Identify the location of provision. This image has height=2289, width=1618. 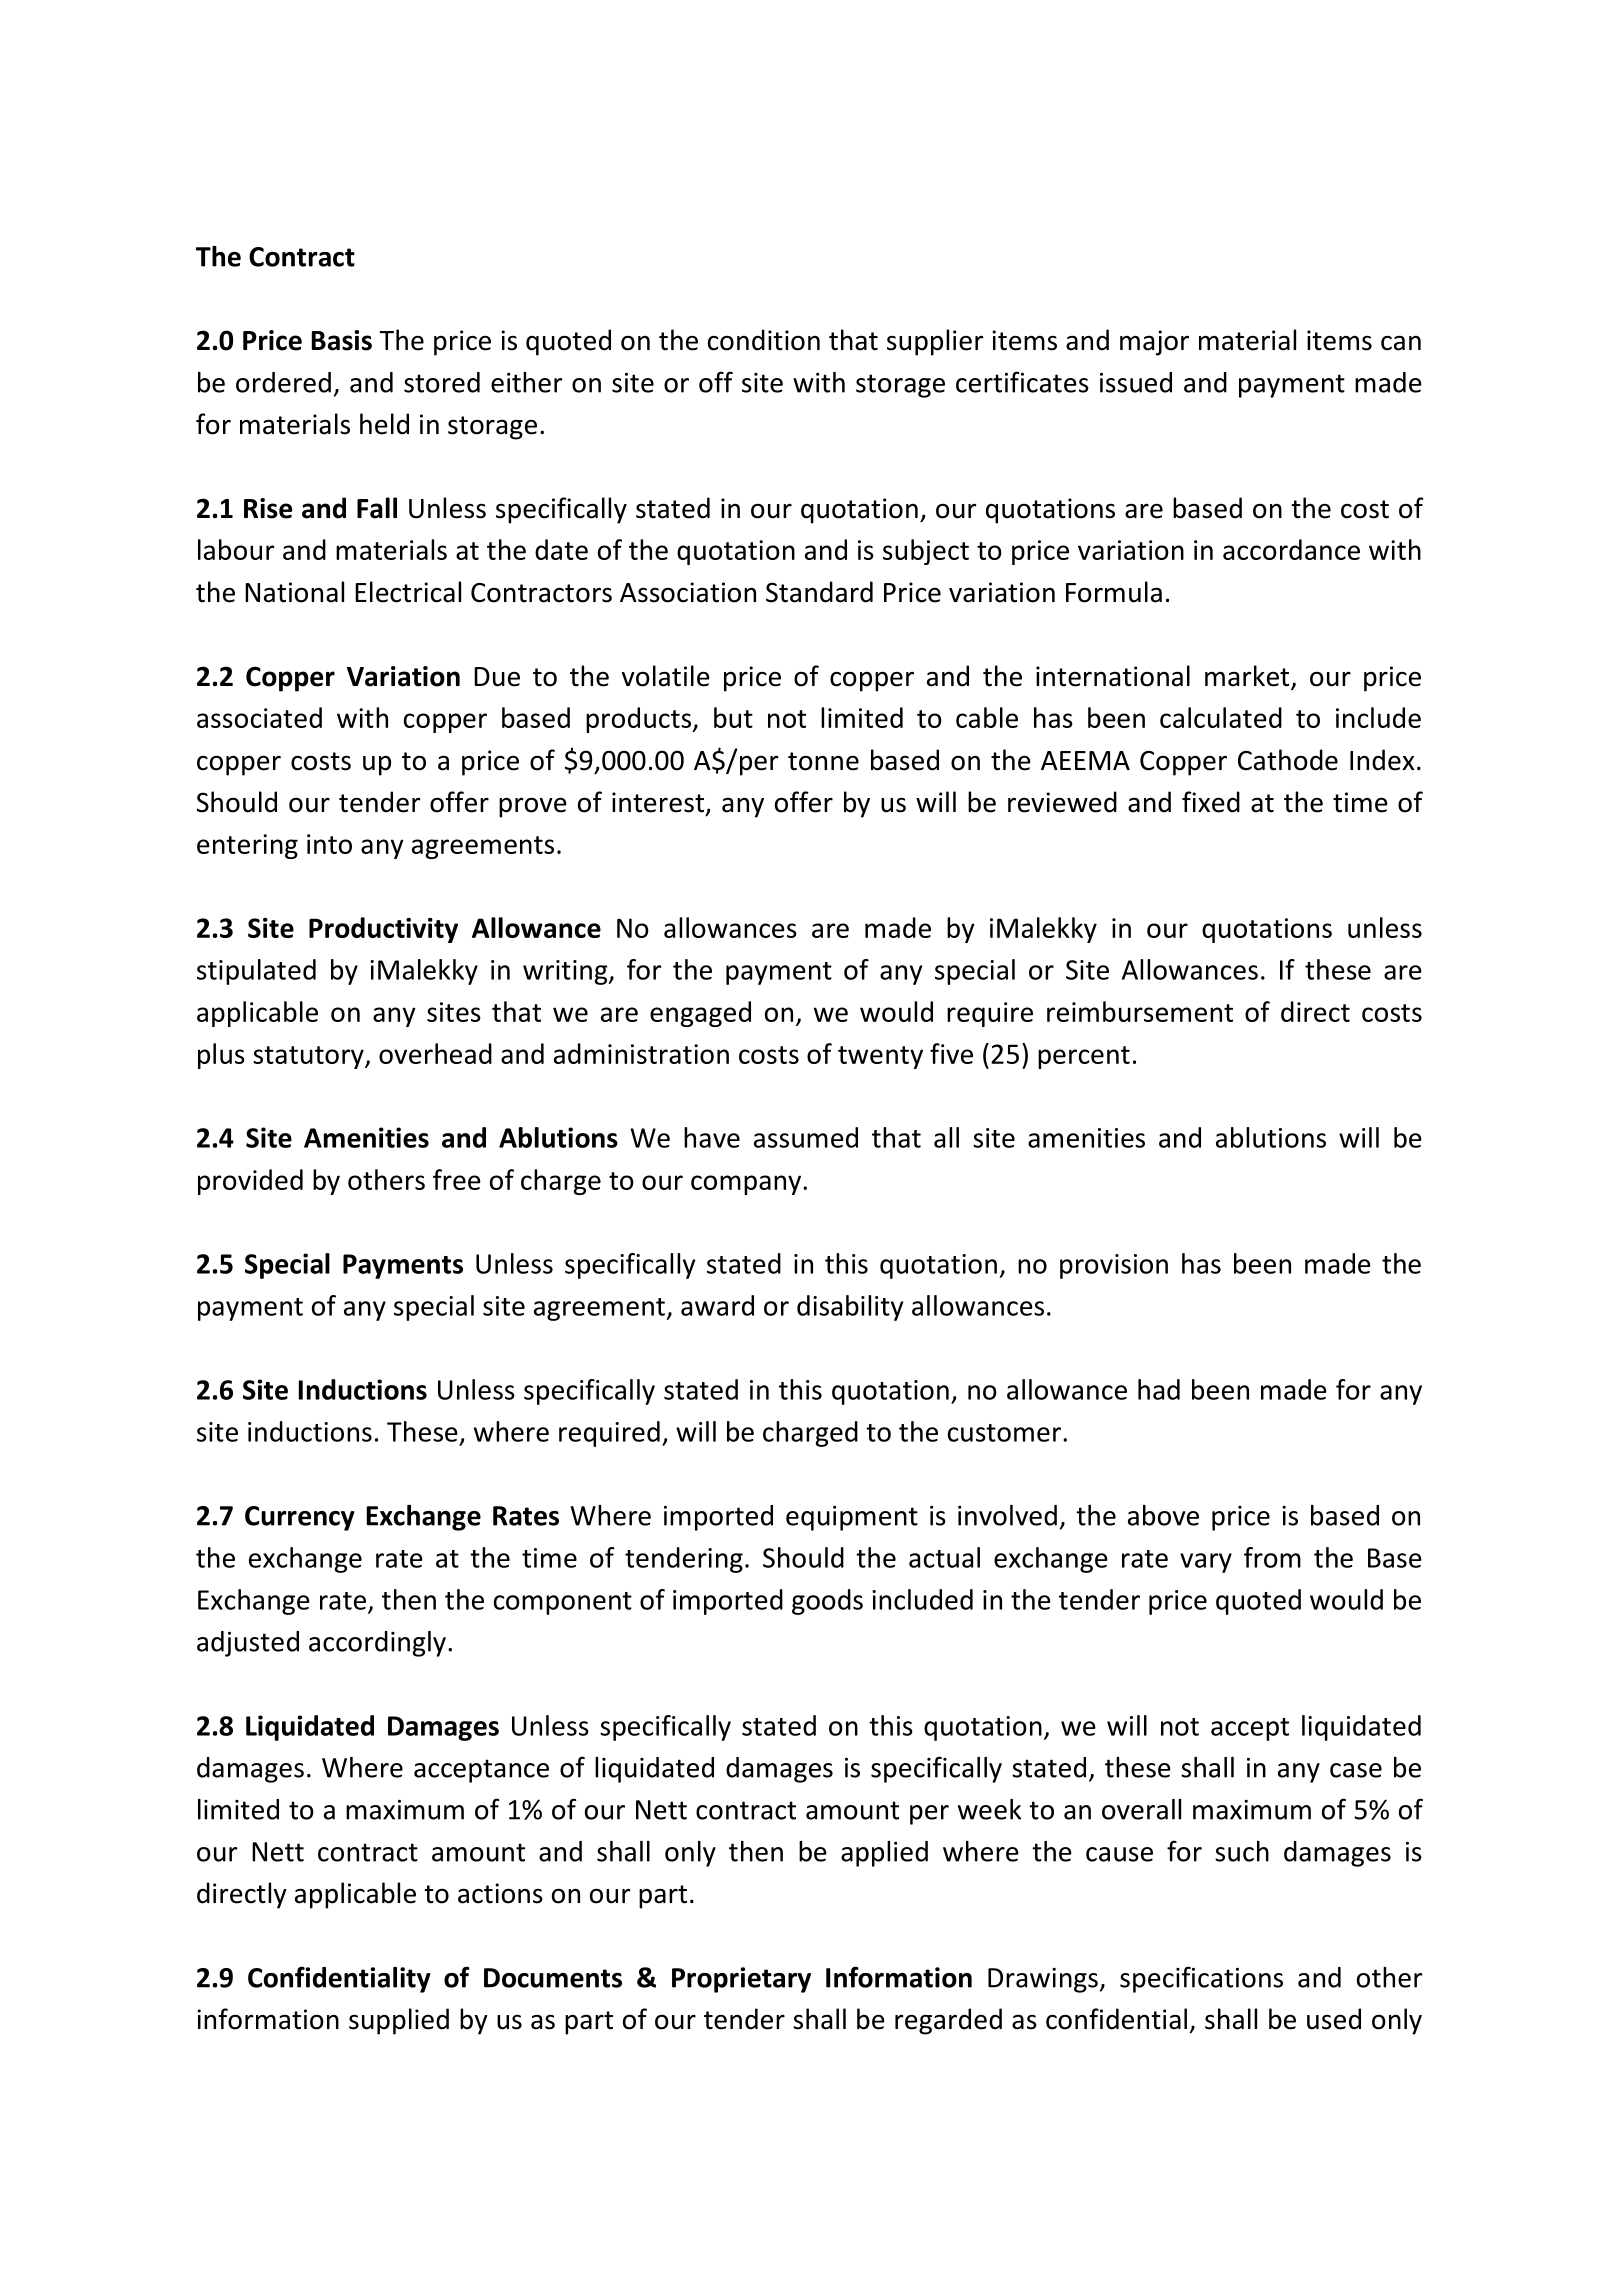
(1114, 1266).
